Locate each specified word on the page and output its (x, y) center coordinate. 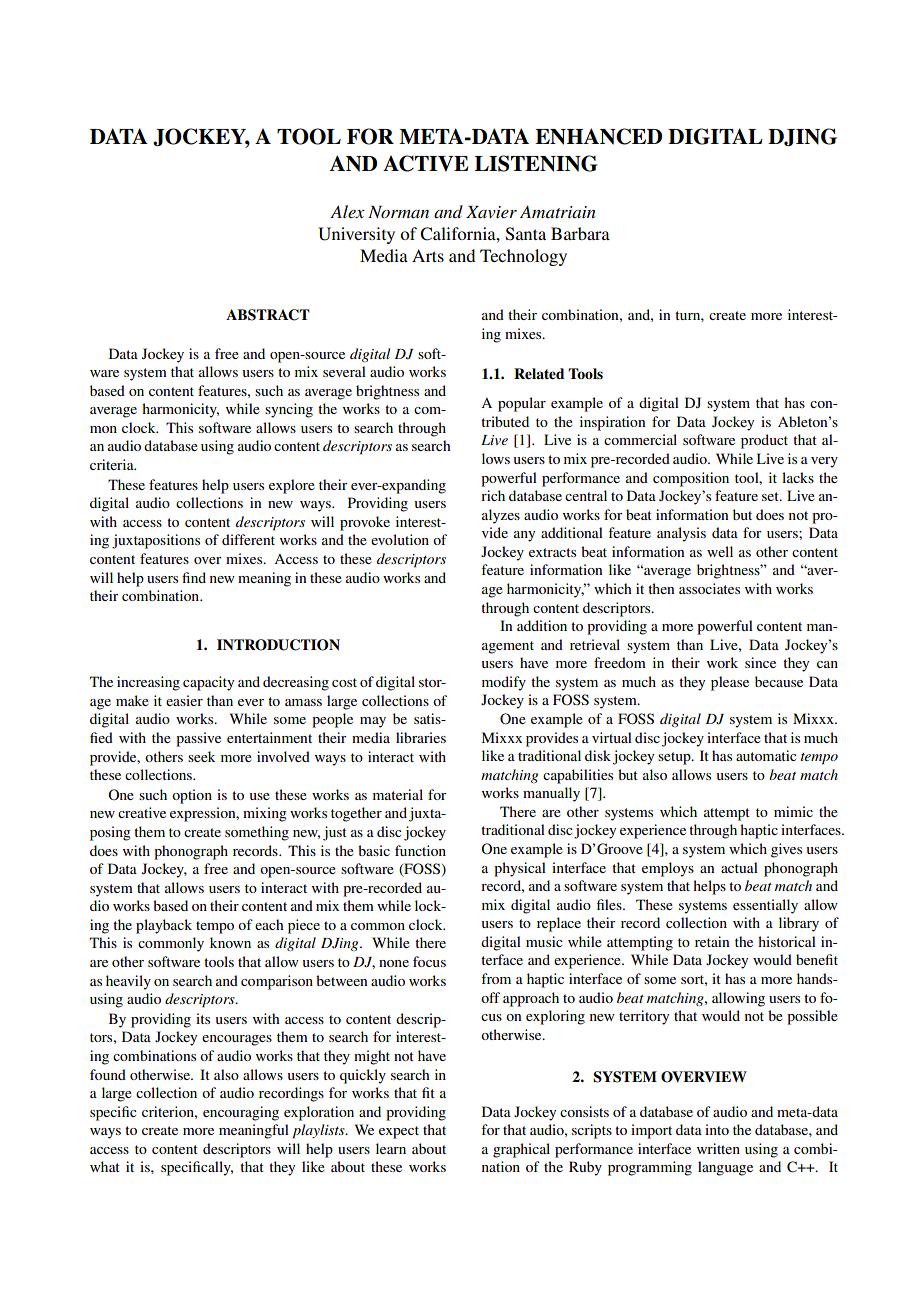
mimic (793, 811)
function (420, 850)
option (192, 796)
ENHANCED (598, 136)
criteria (113, 464)
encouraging (241, 1113)
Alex (347, 211)
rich (493, 495)
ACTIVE (425, 163)
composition (691, 479)
